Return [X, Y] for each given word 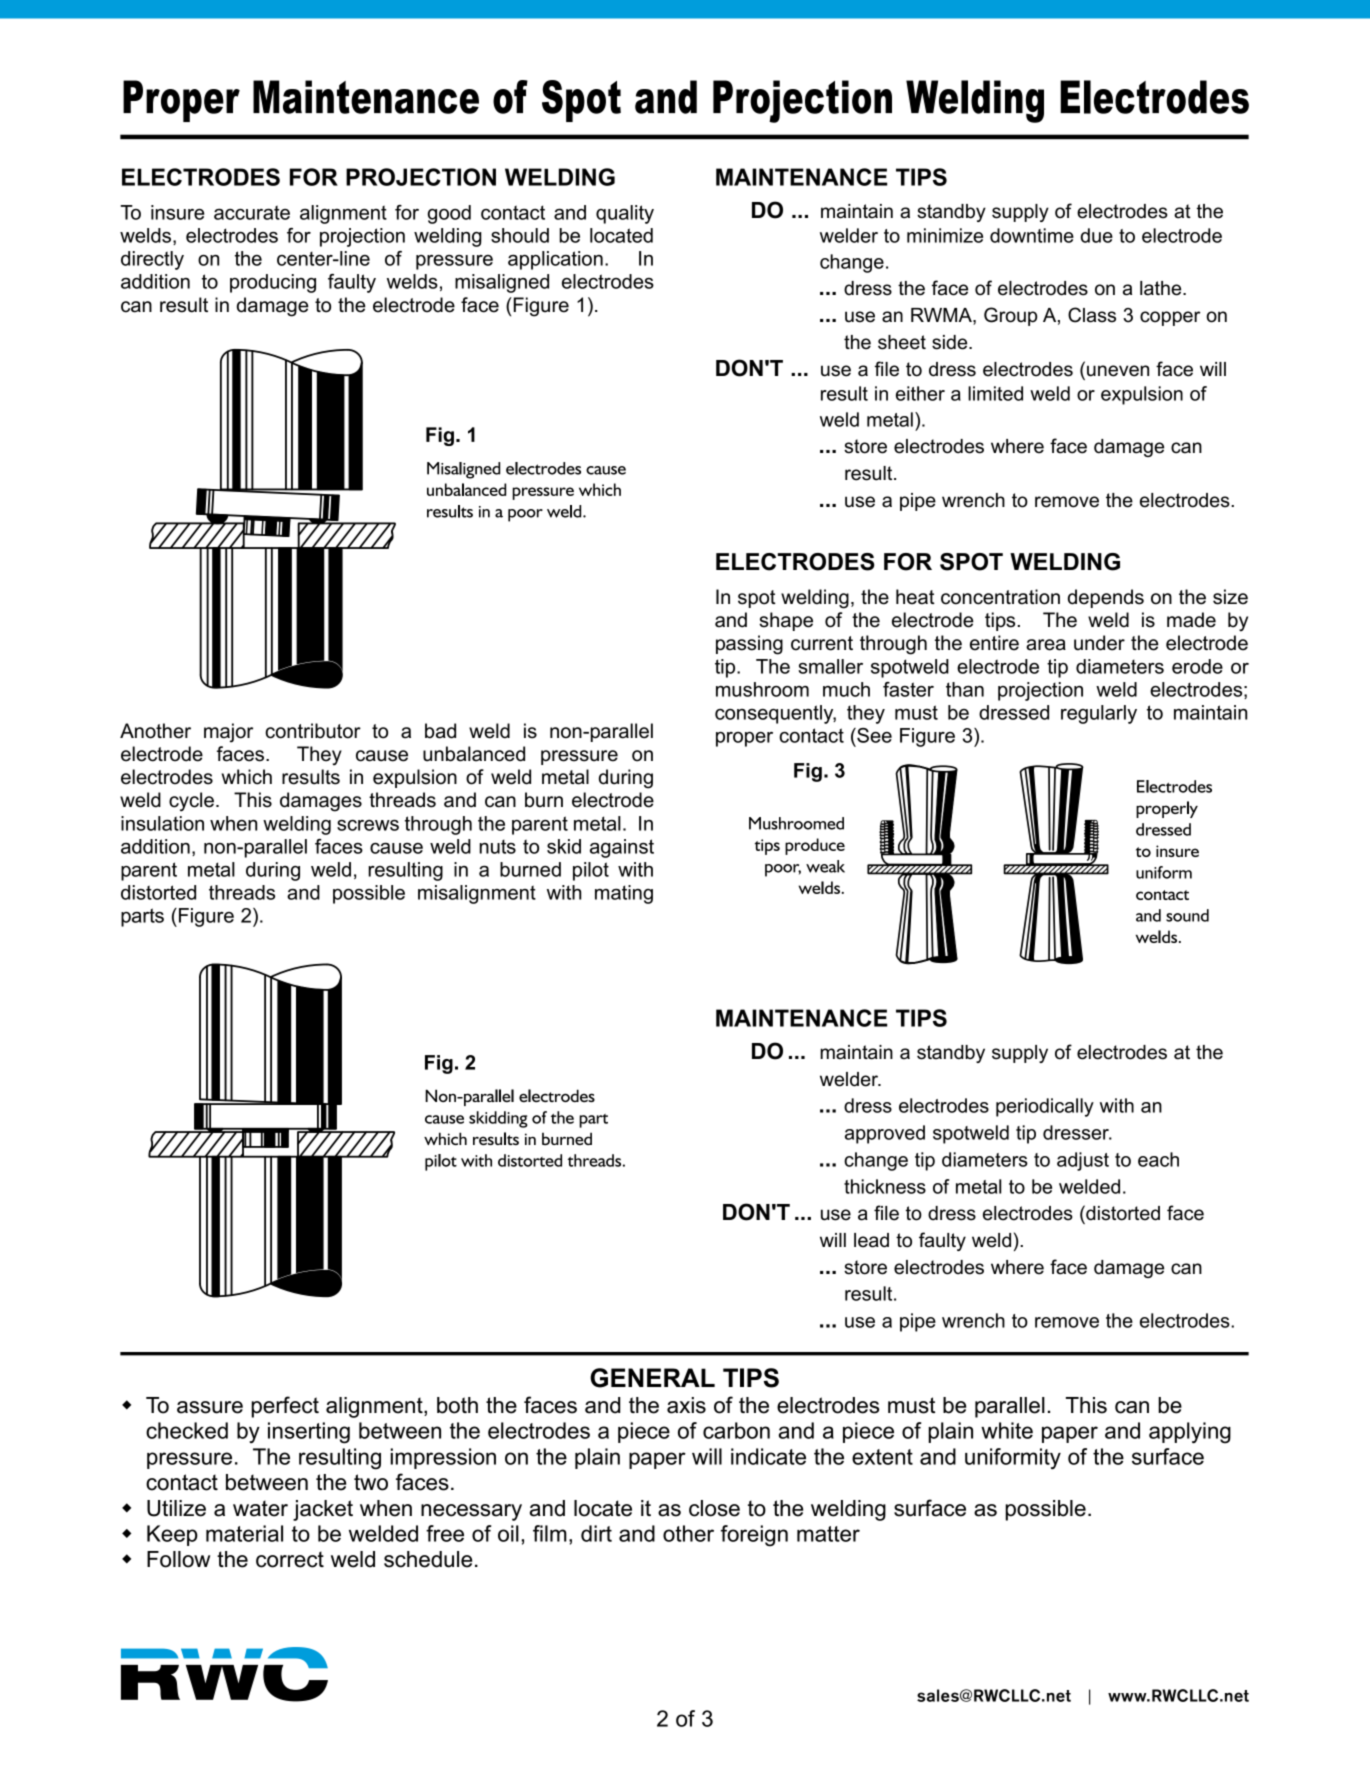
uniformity [1013, 1458]
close [714, 1508]
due [1097, 235]
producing [273, 283]
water [260, 1508]
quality [625, 214]
